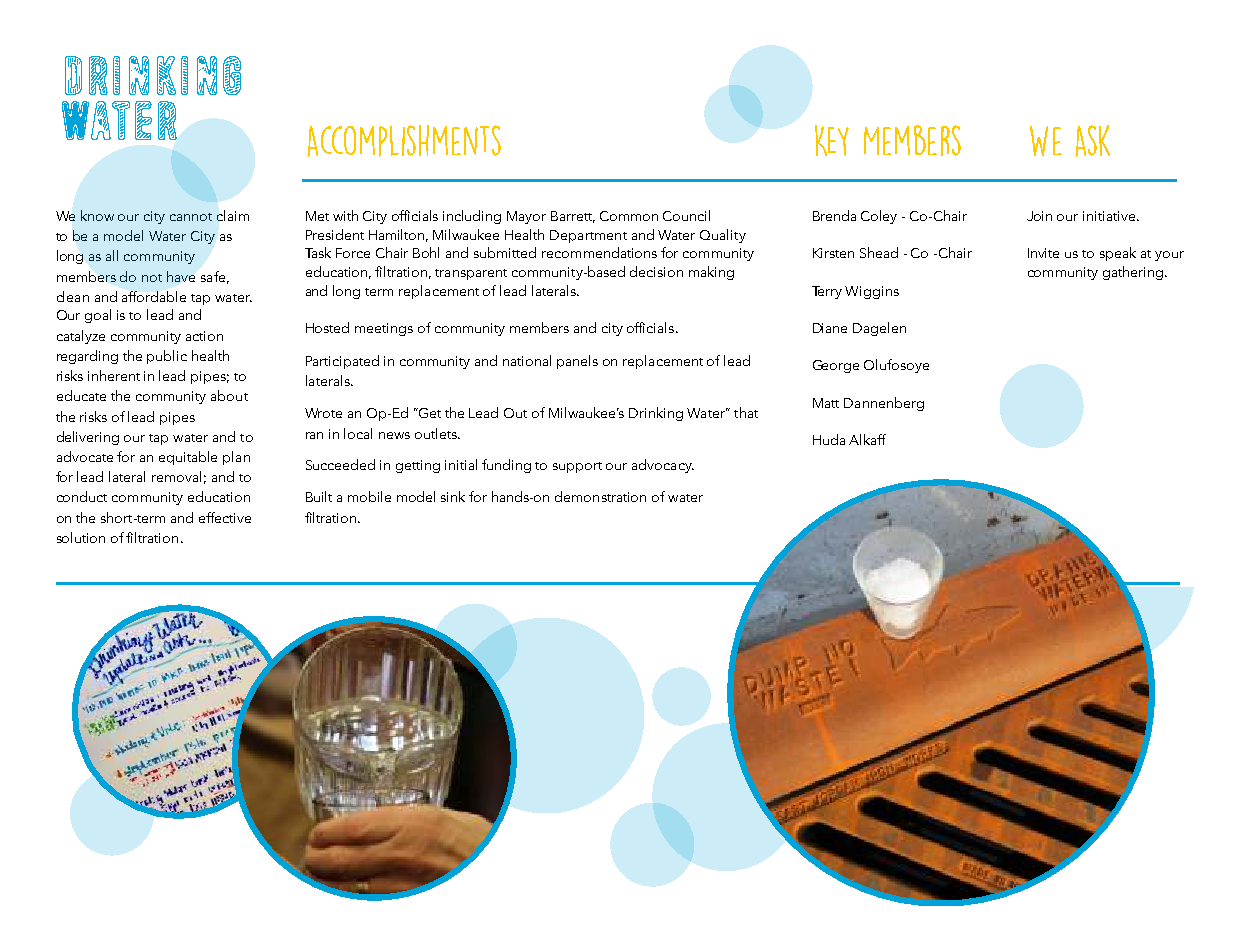 Image resolution: width=1233 pixels, height=952 pixels. What do you see at coordinates (1039, 216) in the document?
I see `Join` at bounding box center [1039, 216].
